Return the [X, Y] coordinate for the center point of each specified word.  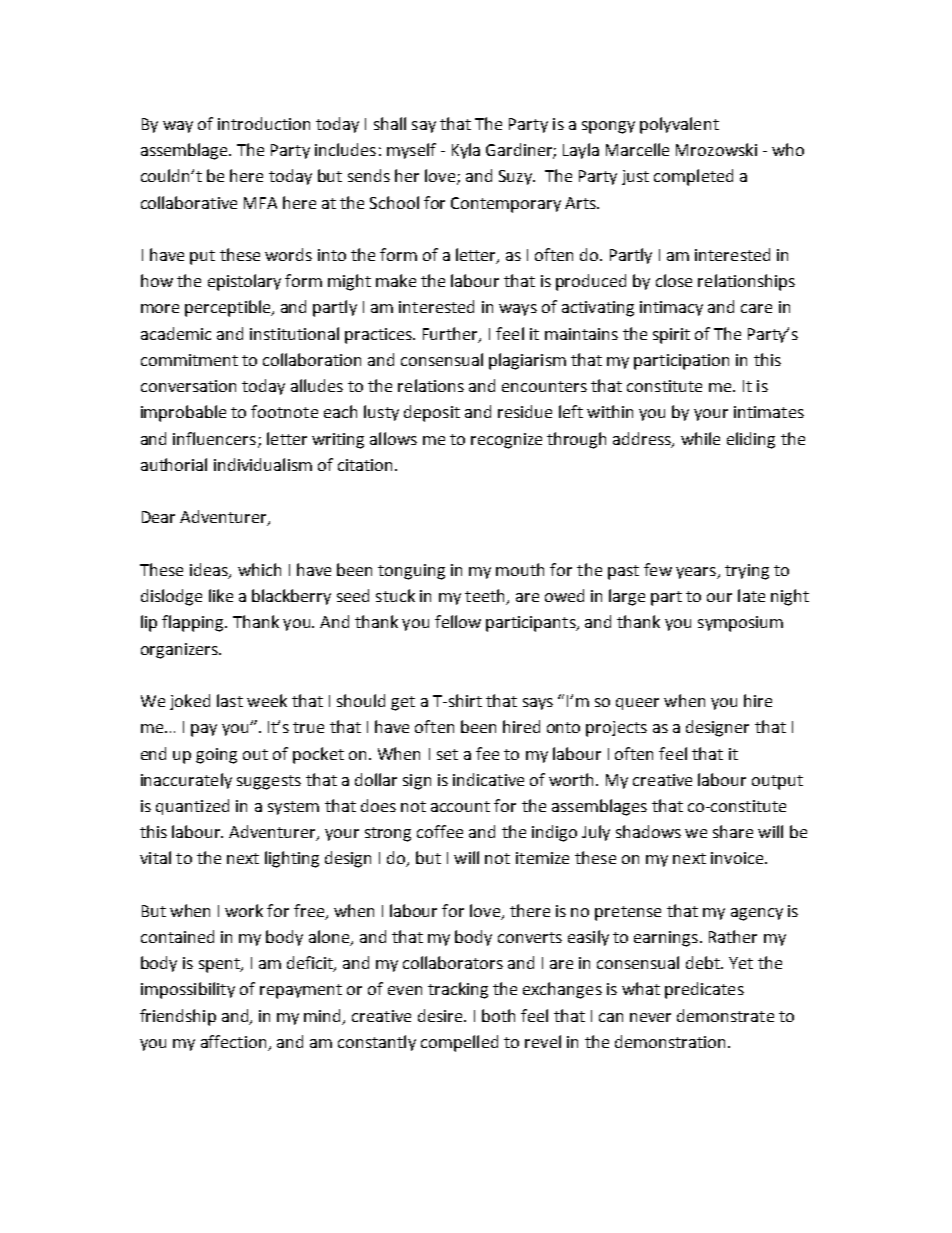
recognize [506, 441]
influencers [214, 438]
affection [235, 1043]
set [447, 754]
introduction [264, 123]
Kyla [466, 151]
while [700, 438]
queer [637, 704]
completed [693, 177]
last [230, 700]
